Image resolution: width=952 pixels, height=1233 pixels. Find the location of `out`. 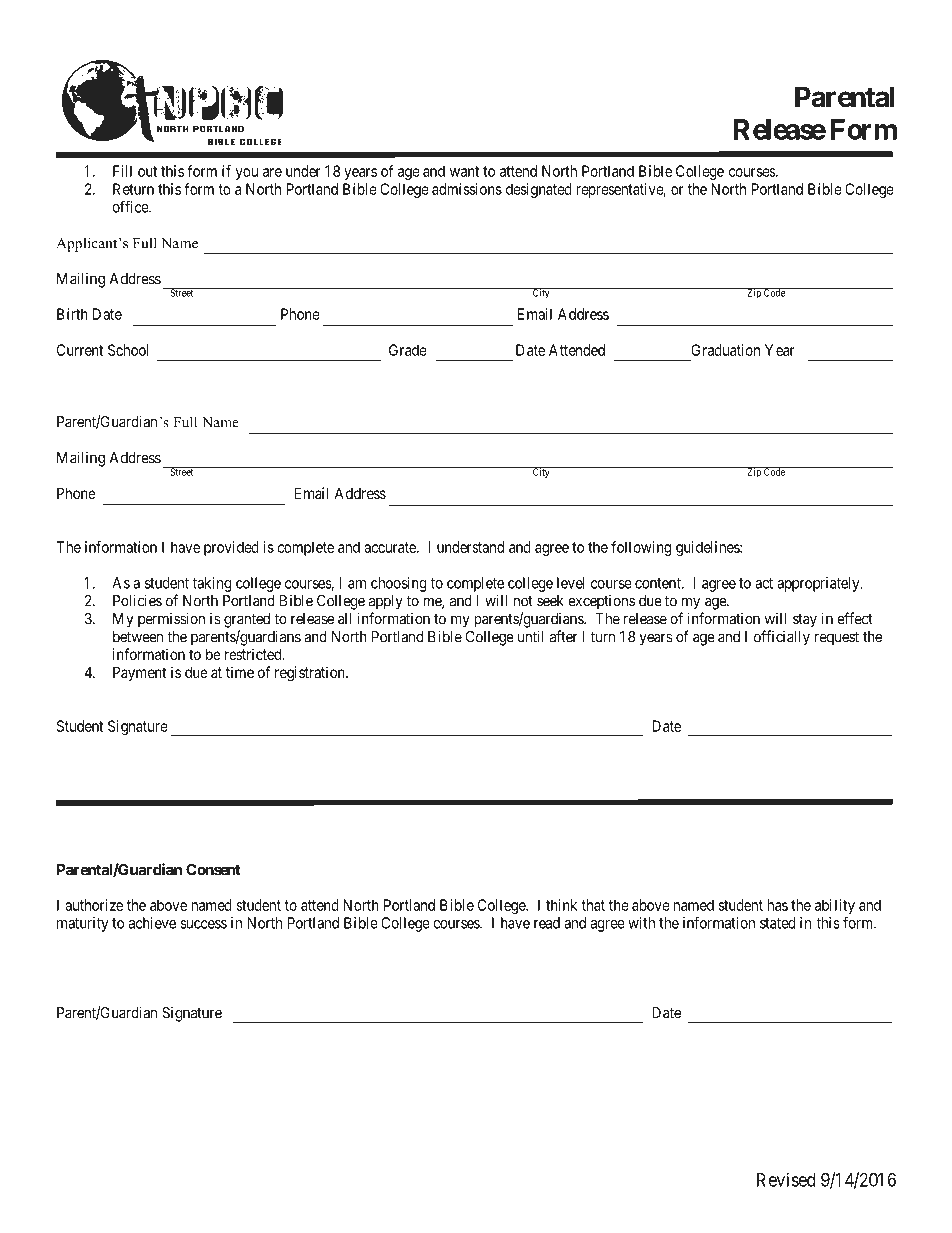

out is located at coordinates (147, 171).
